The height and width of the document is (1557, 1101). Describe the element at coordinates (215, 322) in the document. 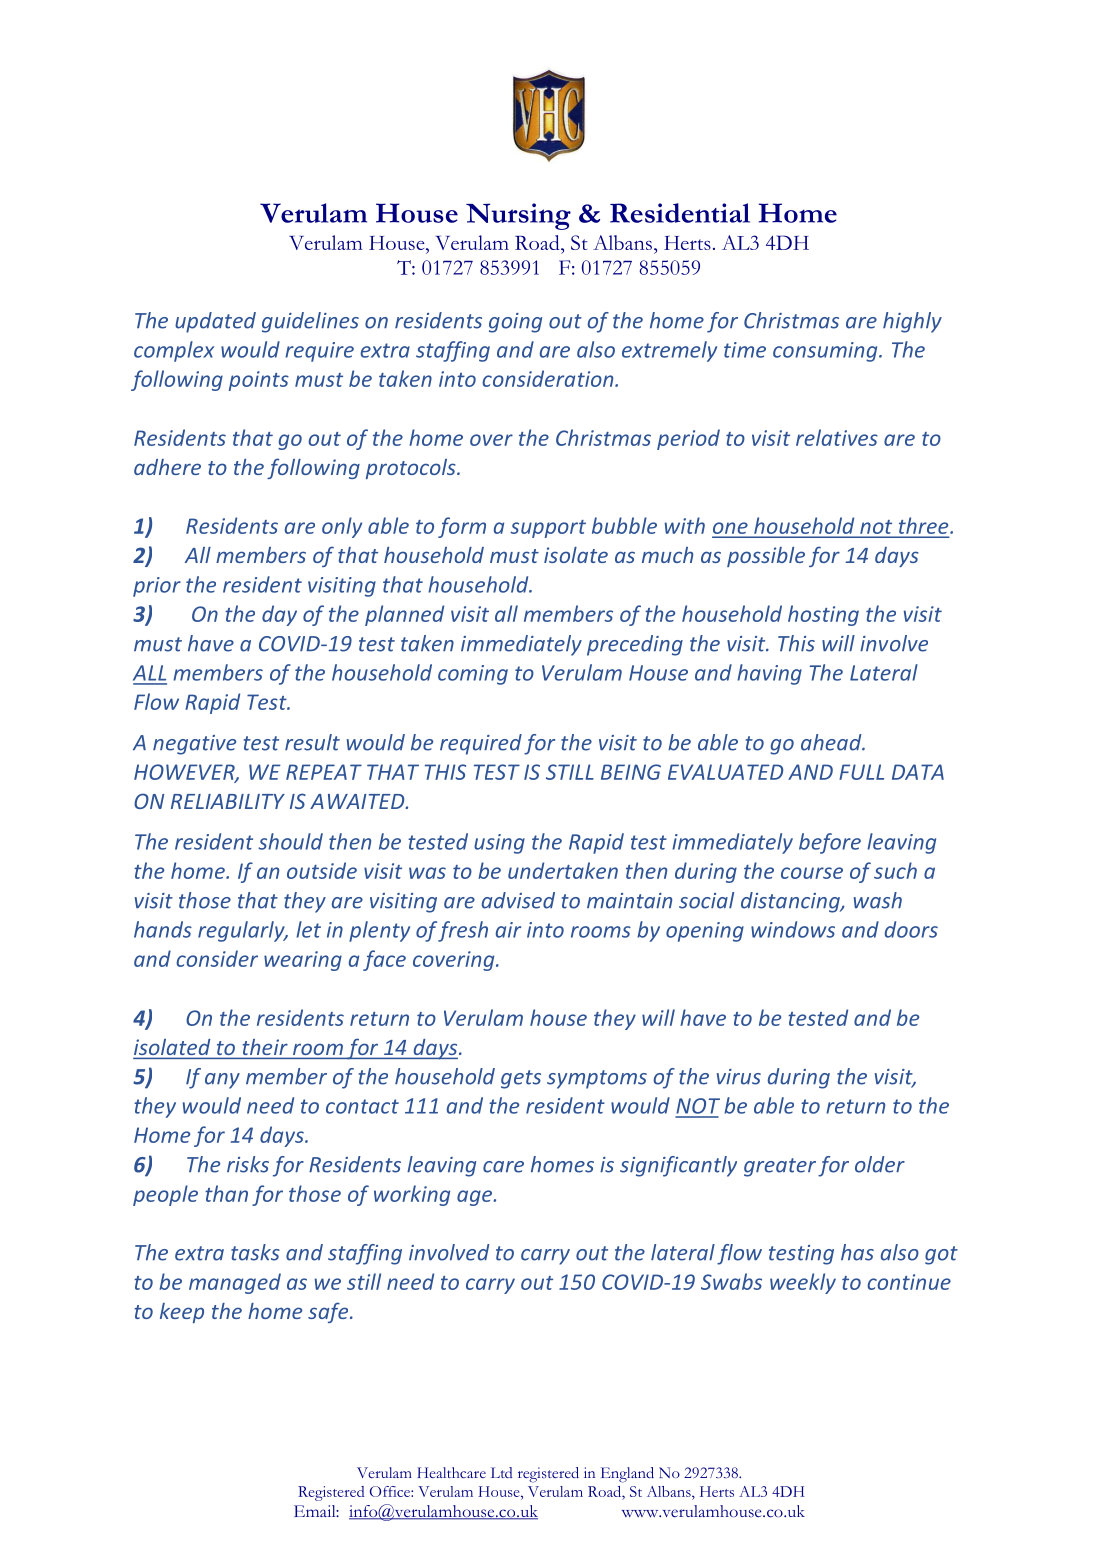

I see `updated` at that location.
